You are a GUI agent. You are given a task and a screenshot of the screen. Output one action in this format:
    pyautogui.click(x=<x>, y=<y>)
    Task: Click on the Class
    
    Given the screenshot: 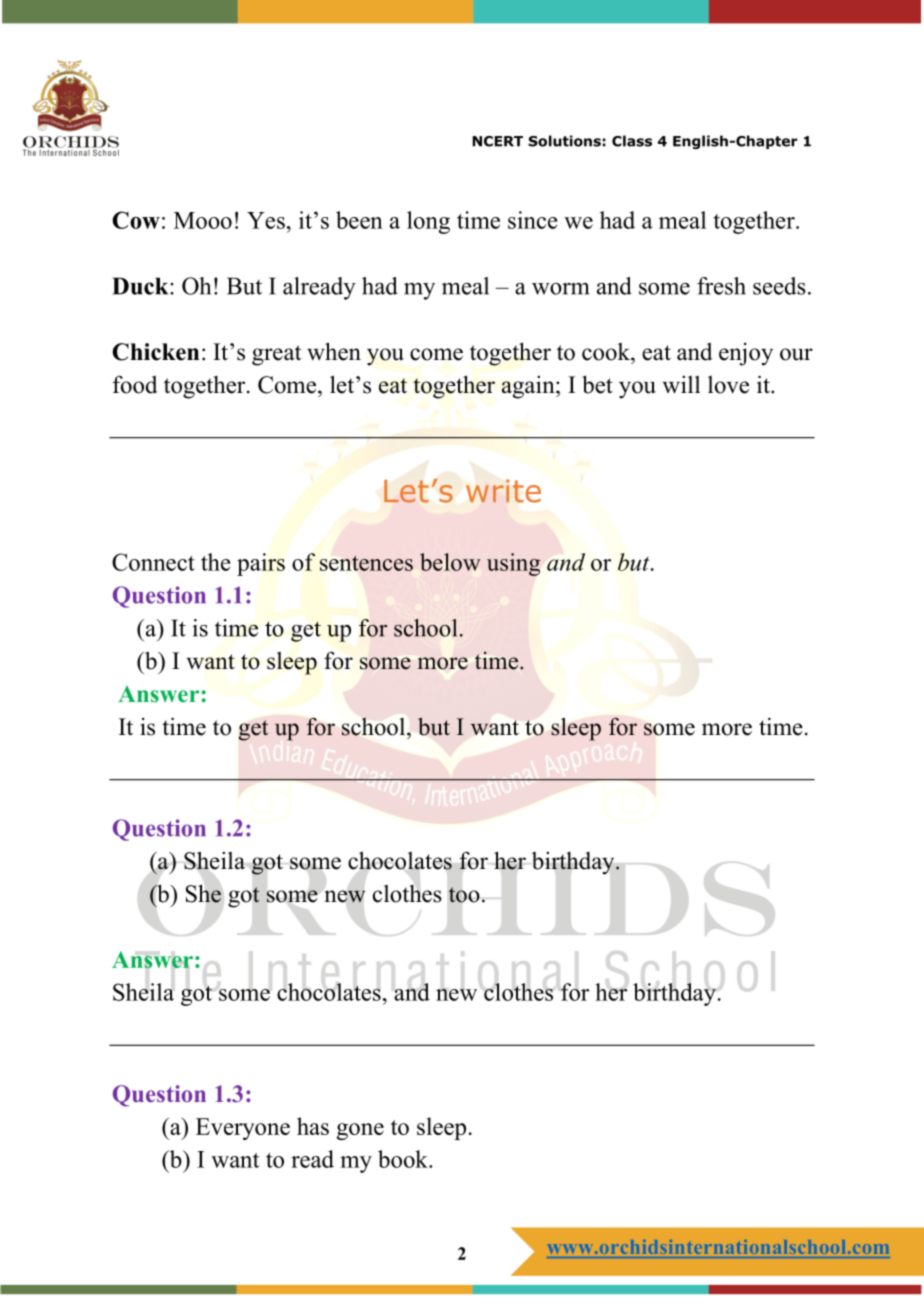 What is the action you would take?
    pyautogui.click(x=632, y=141)
